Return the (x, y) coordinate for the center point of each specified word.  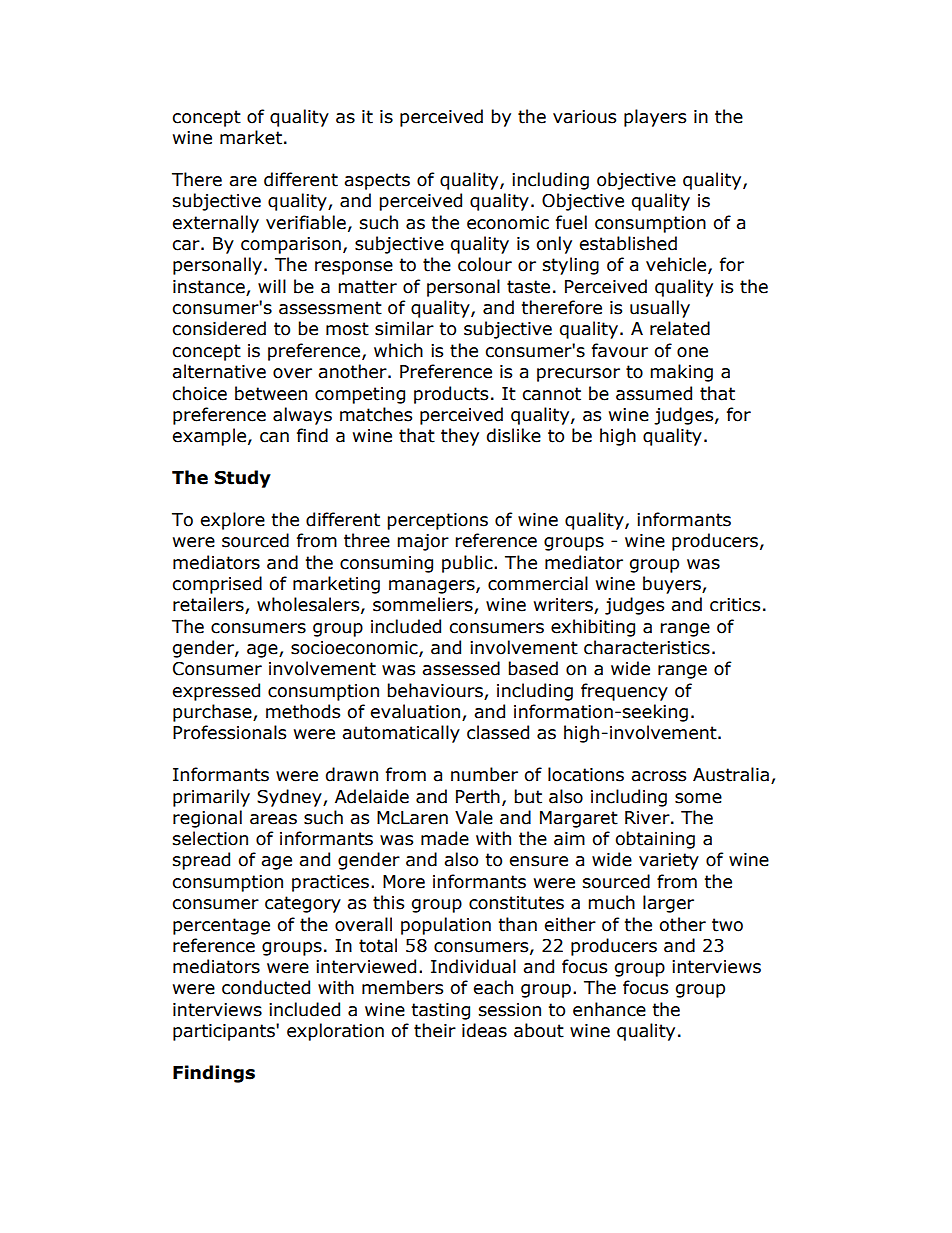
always (302, 416)
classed (498, 732)
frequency (624, 692)
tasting (441, 1011)
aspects (377, 181)
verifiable (306, 222)
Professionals (229, 732)
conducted (266, 987)
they (460, 437)
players (655, 118)
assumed (654, 393)
